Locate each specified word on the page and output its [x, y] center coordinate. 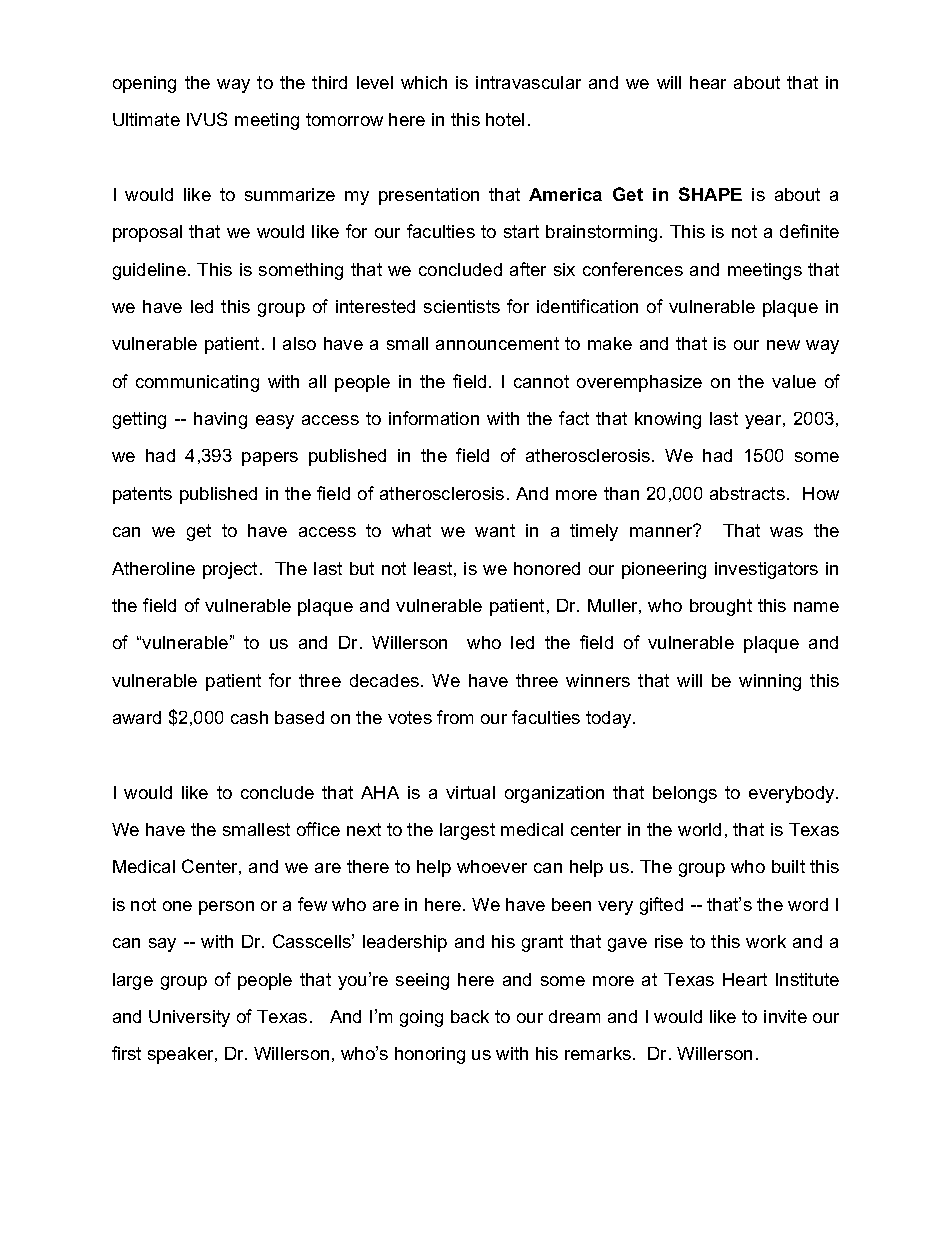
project [230, 570]
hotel [505, 119]
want [495, 530]
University [189, 1018]
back [470, 1016]
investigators [766, 570]
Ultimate [146, 119]
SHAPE [710, 194]
